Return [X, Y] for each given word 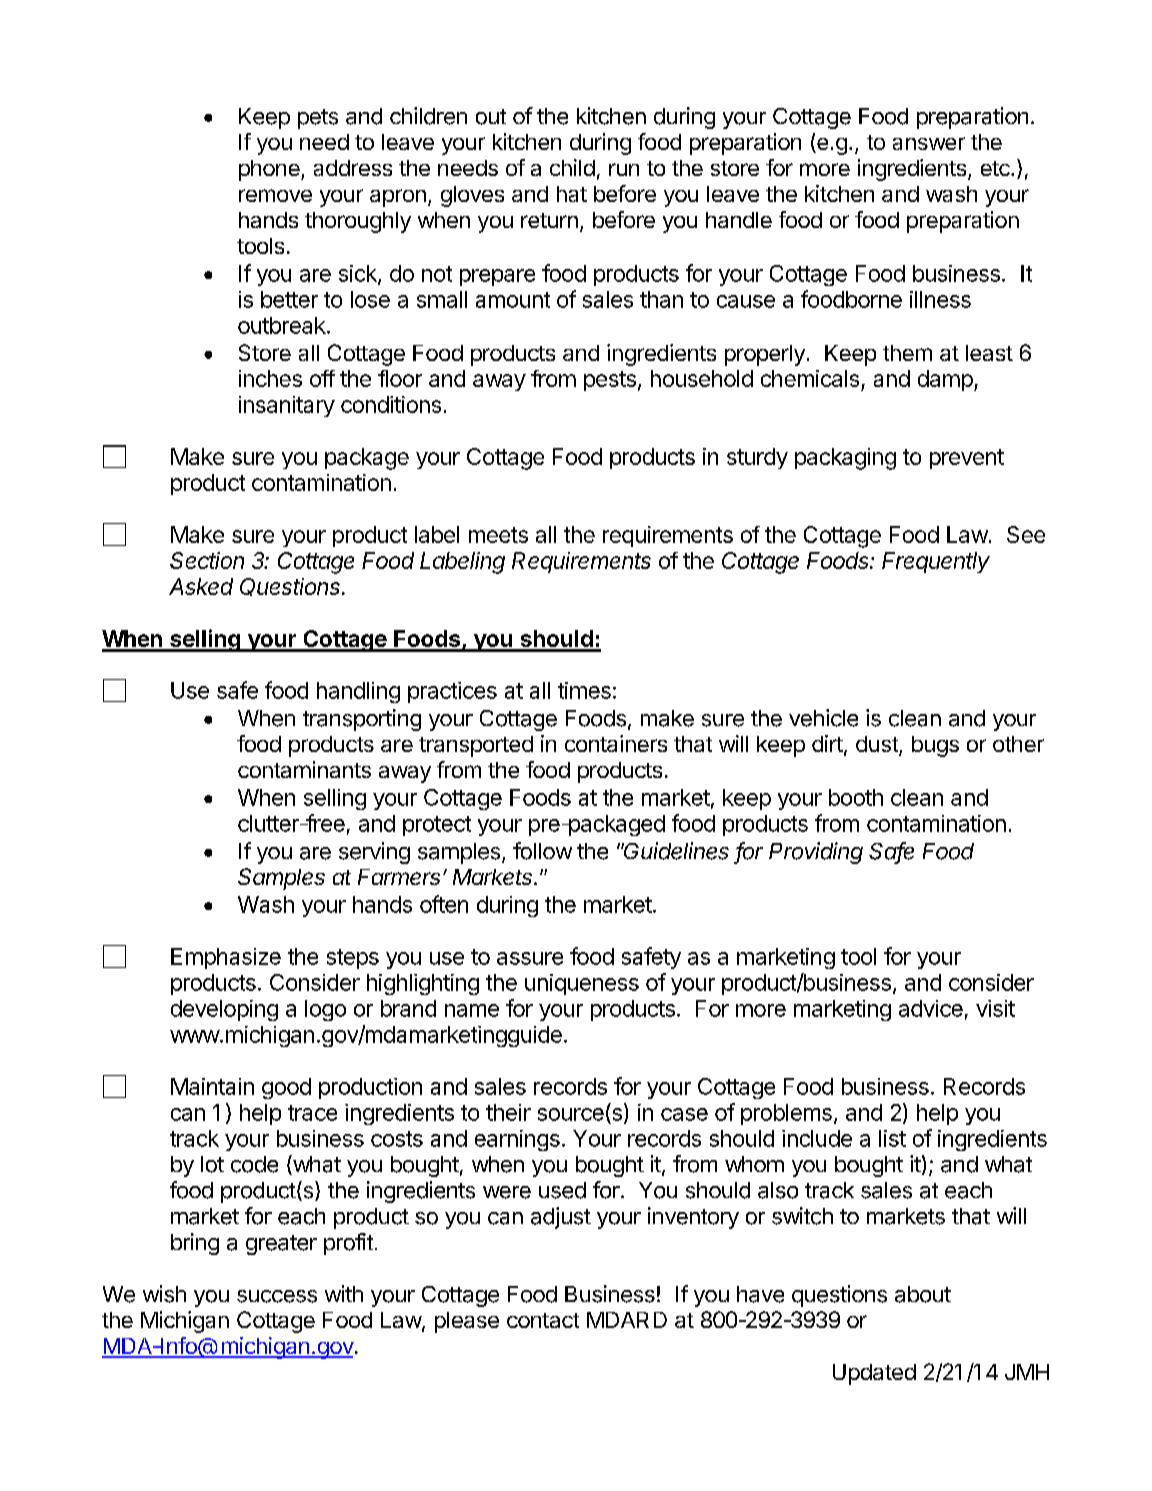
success [277, 1296]
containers [616, 743]
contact [543, 1320]
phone [270, 170]
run [624, 169]
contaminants [304, 769]
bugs [935, 746]
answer [929, 143]
